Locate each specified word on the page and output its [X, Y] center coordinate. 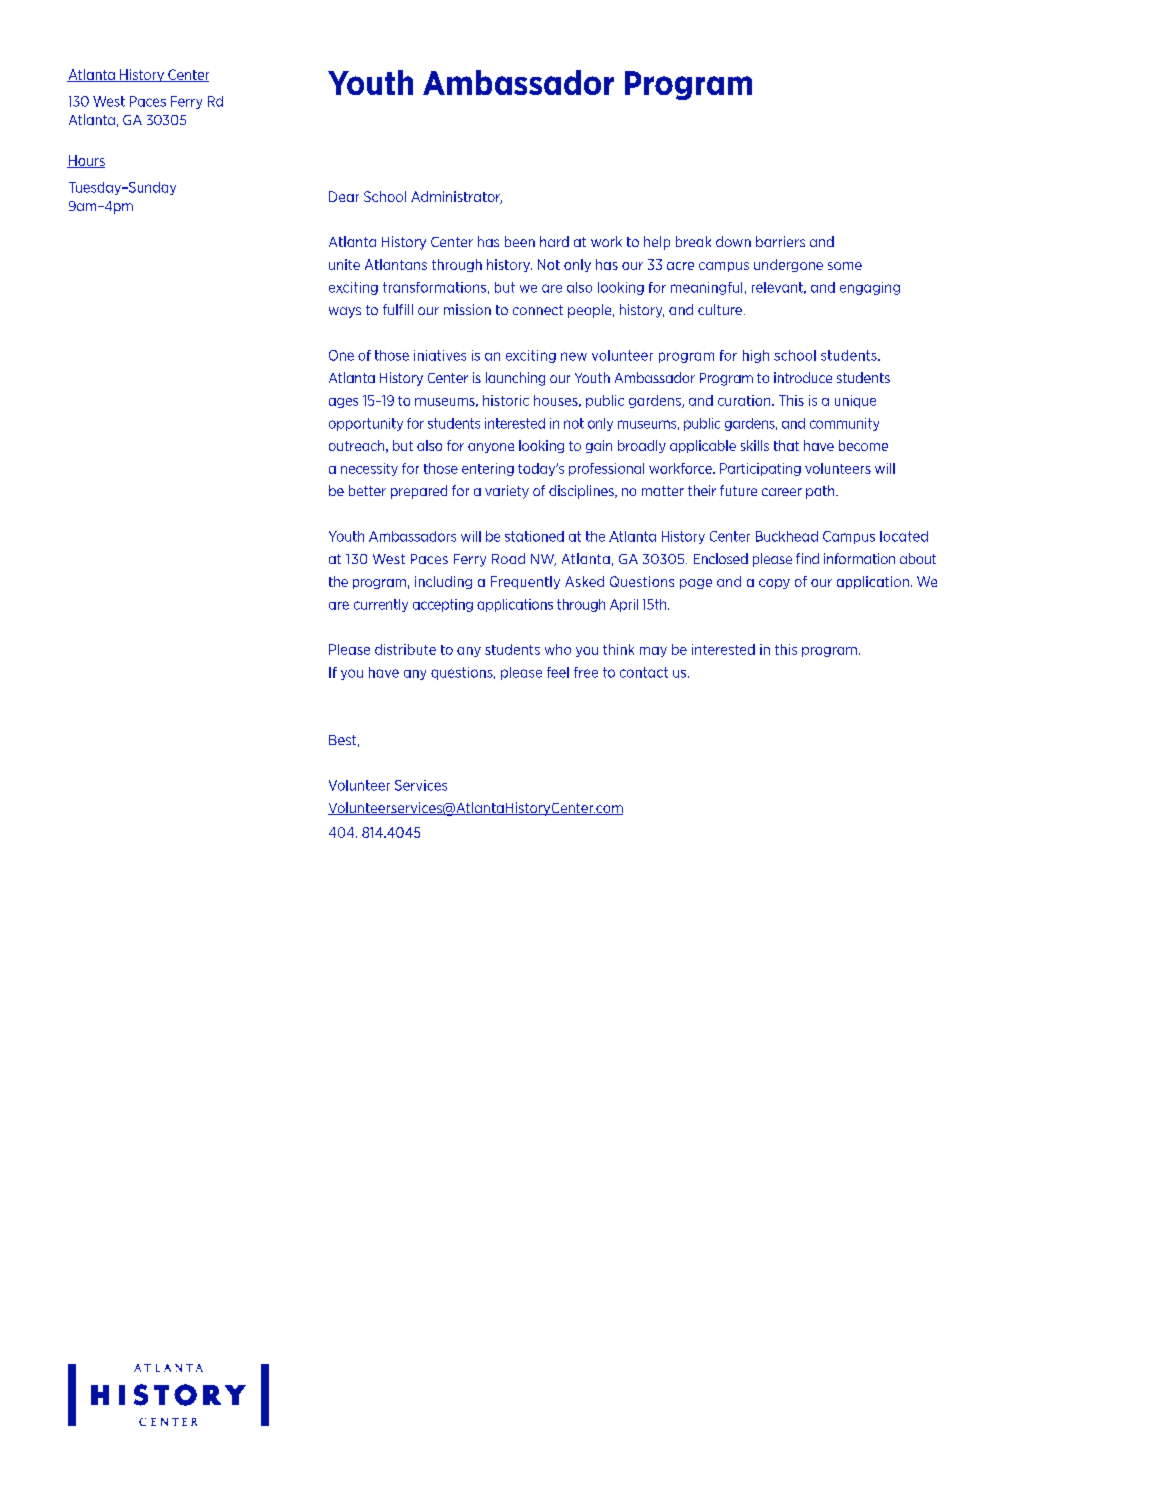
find [807, 558]
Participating [760, 469]
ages [343, 403]
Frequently [525, 582]
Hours [86, 161]
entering [488, 469]
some [845, 266]
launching [515, 379]
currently [381, 605]
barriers [780, 241]
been [520, 241]
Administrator [456, 197]
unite [344, 264]
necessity [369, 469]
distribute [405, 649]
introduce [803, 377]
